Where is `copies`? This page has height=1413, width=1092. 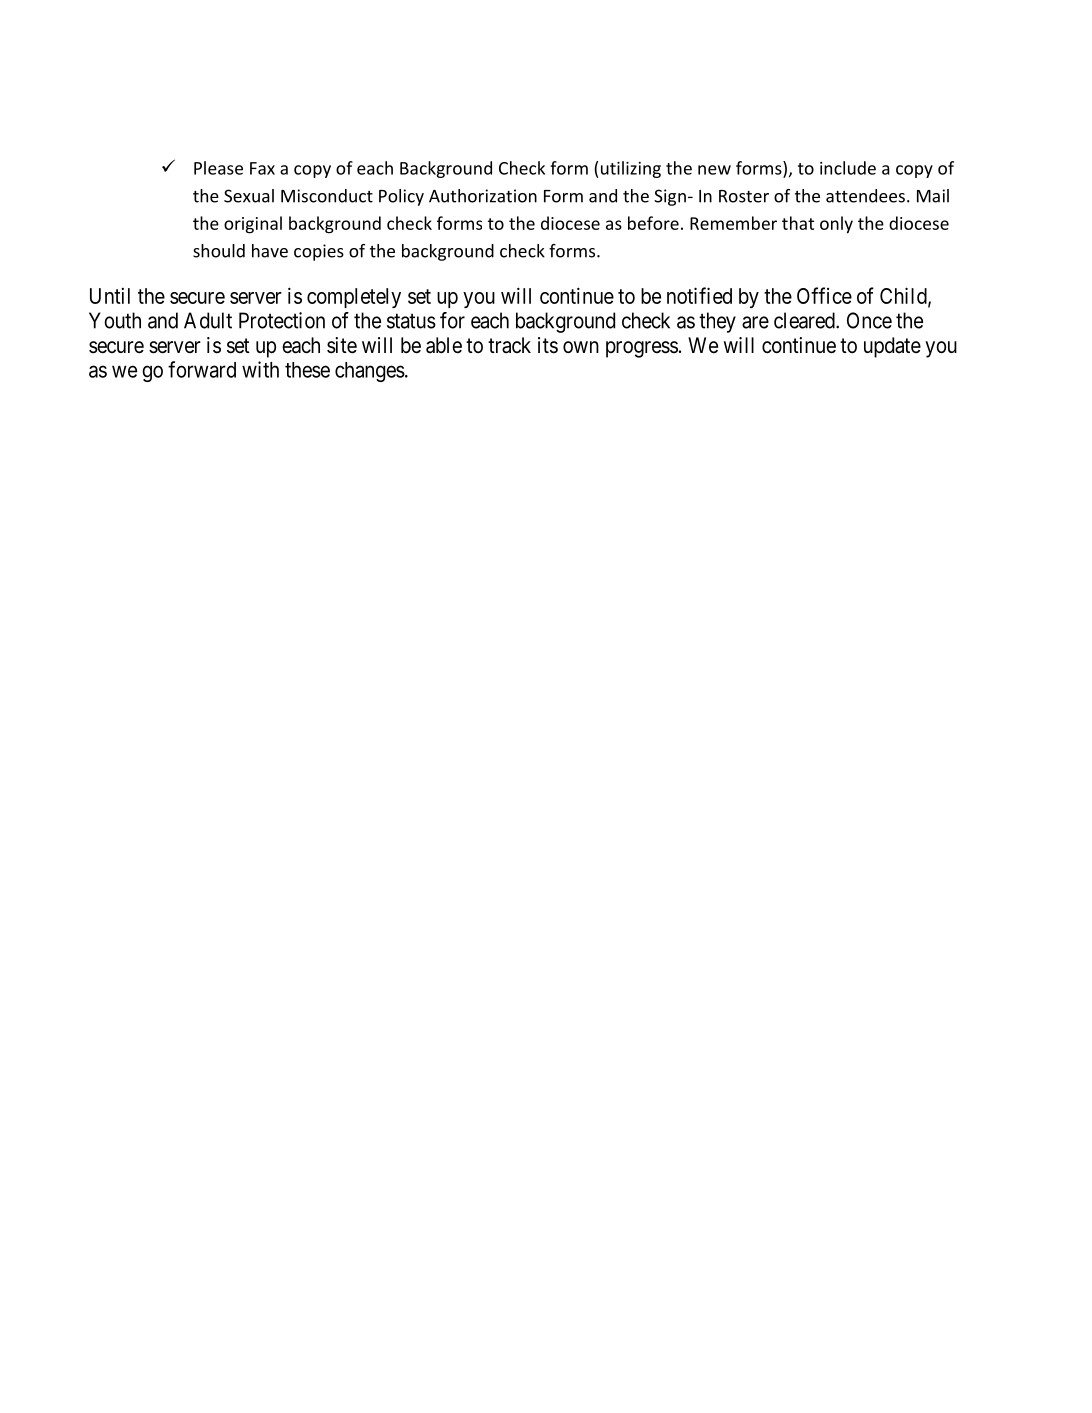
copies is located at coordinates (319, 252).
